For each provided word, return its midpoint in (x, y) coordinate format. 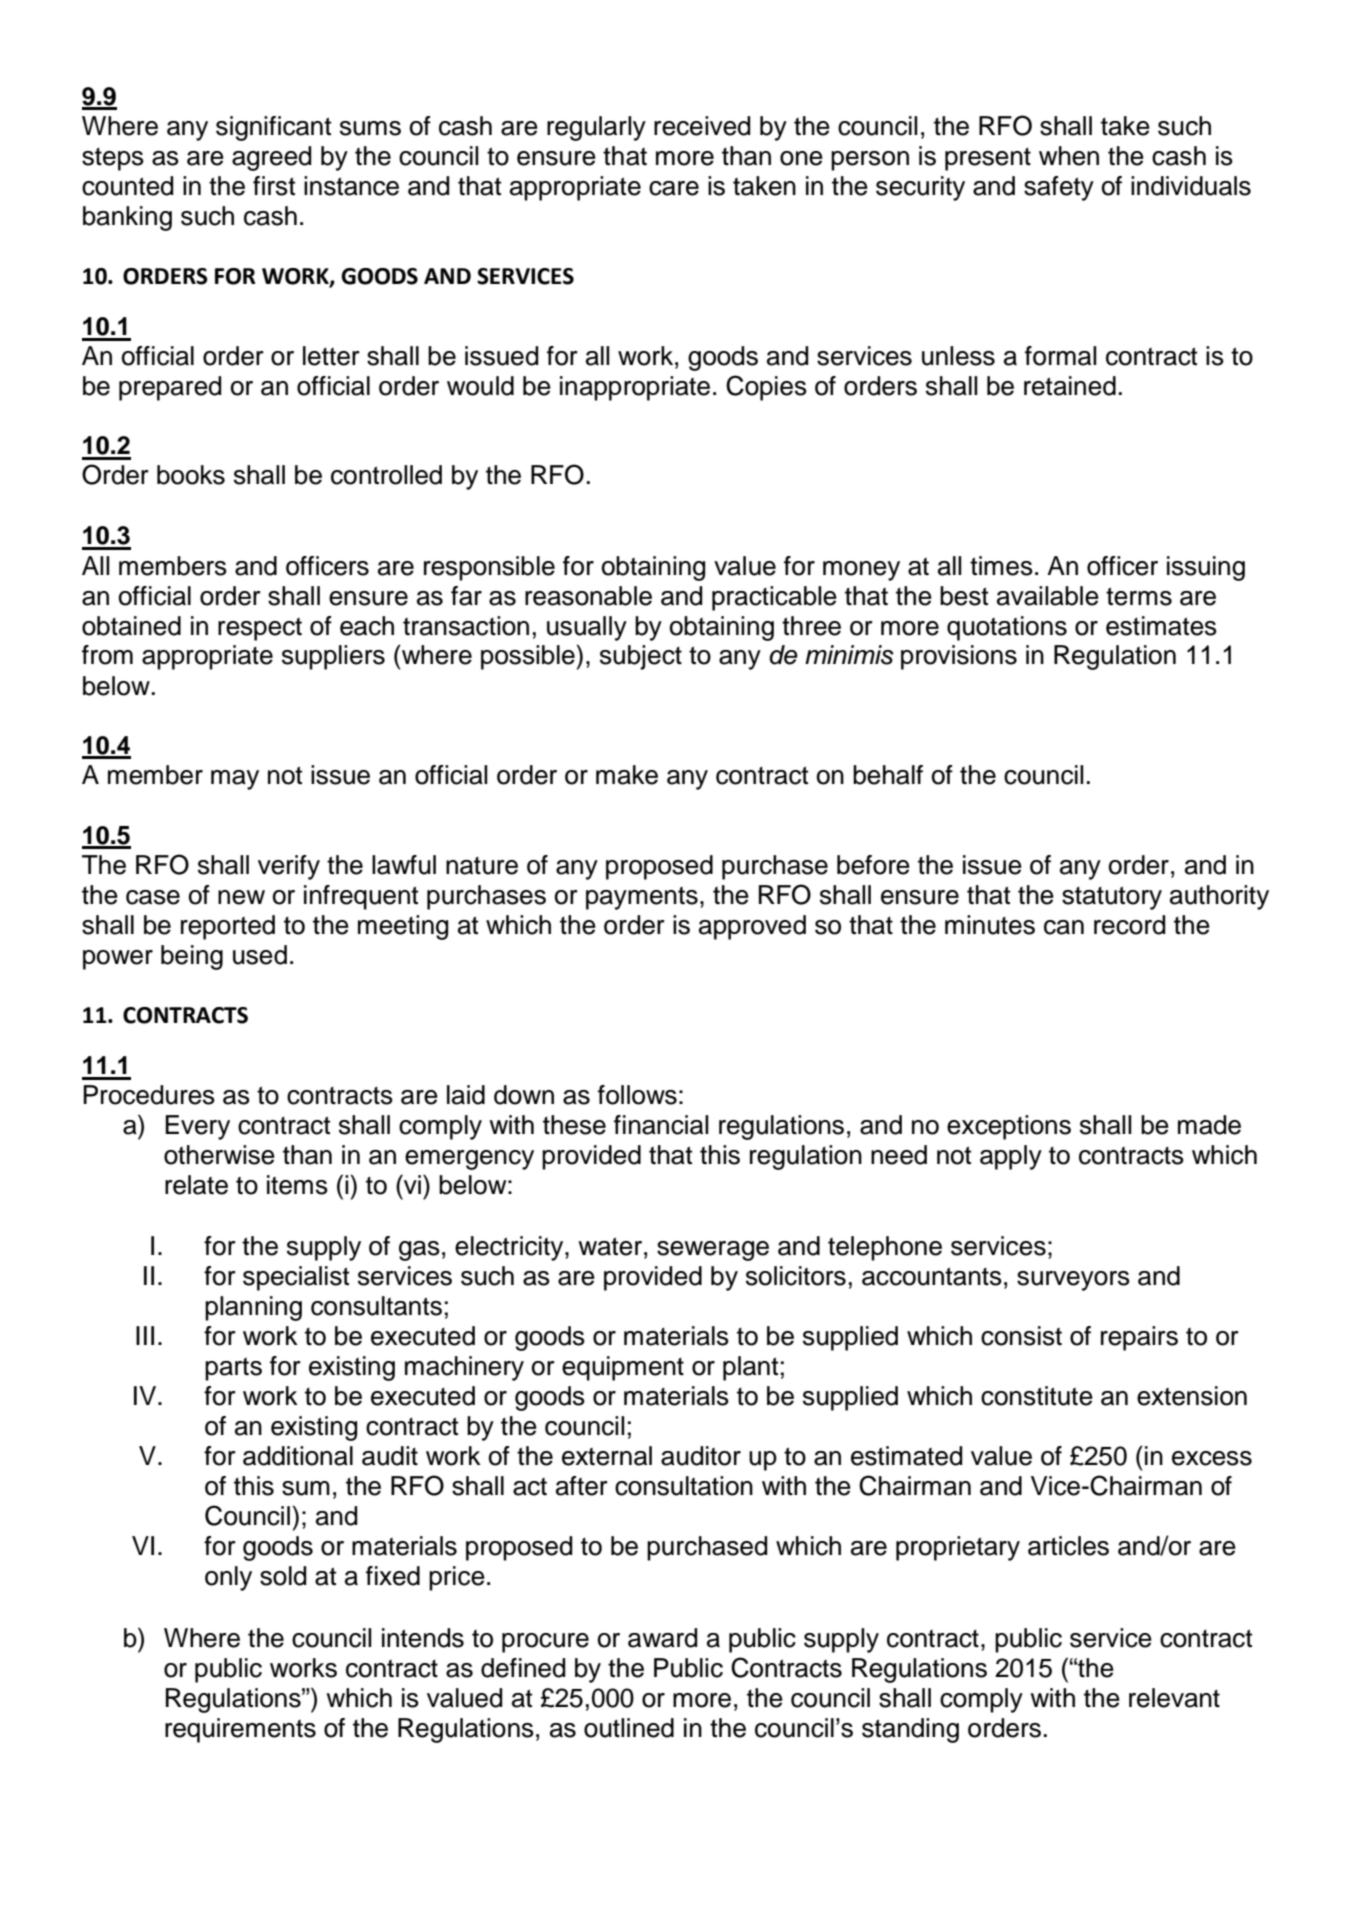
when (1069, 156)
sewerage (713, 1251)
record (1129, 925)
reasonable (588, 596)
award (662, 1638)
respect (260, 629)
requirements (240, 1730)
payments (642, 898)
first (274, 186)
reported (228, 927)
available (1048, 596)
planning (253, 1308)
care (674, 188)
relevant (1174, 1698)
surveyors (1073, 1281)
